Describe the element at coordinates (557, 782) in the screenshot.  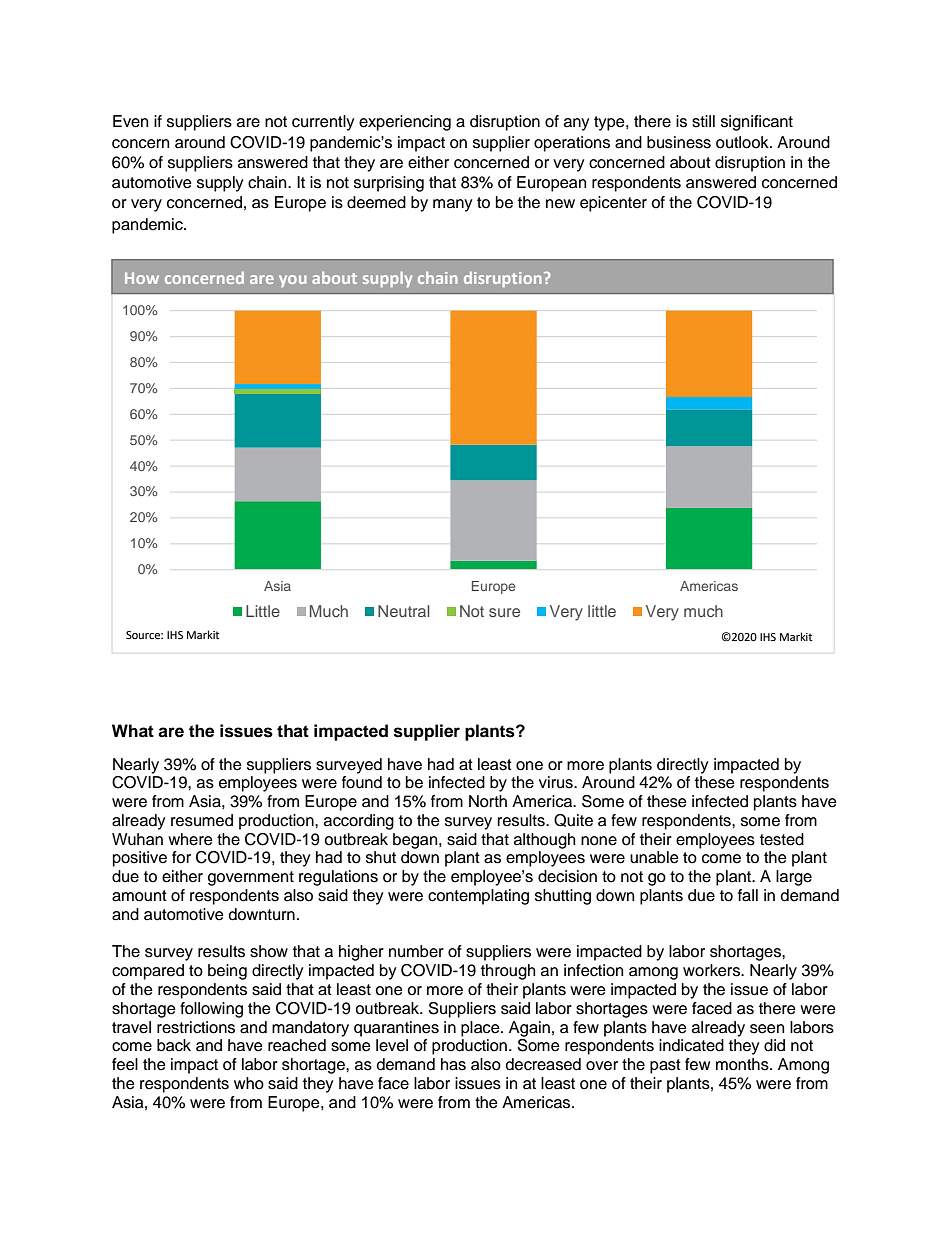
I see `virus` at that location.
